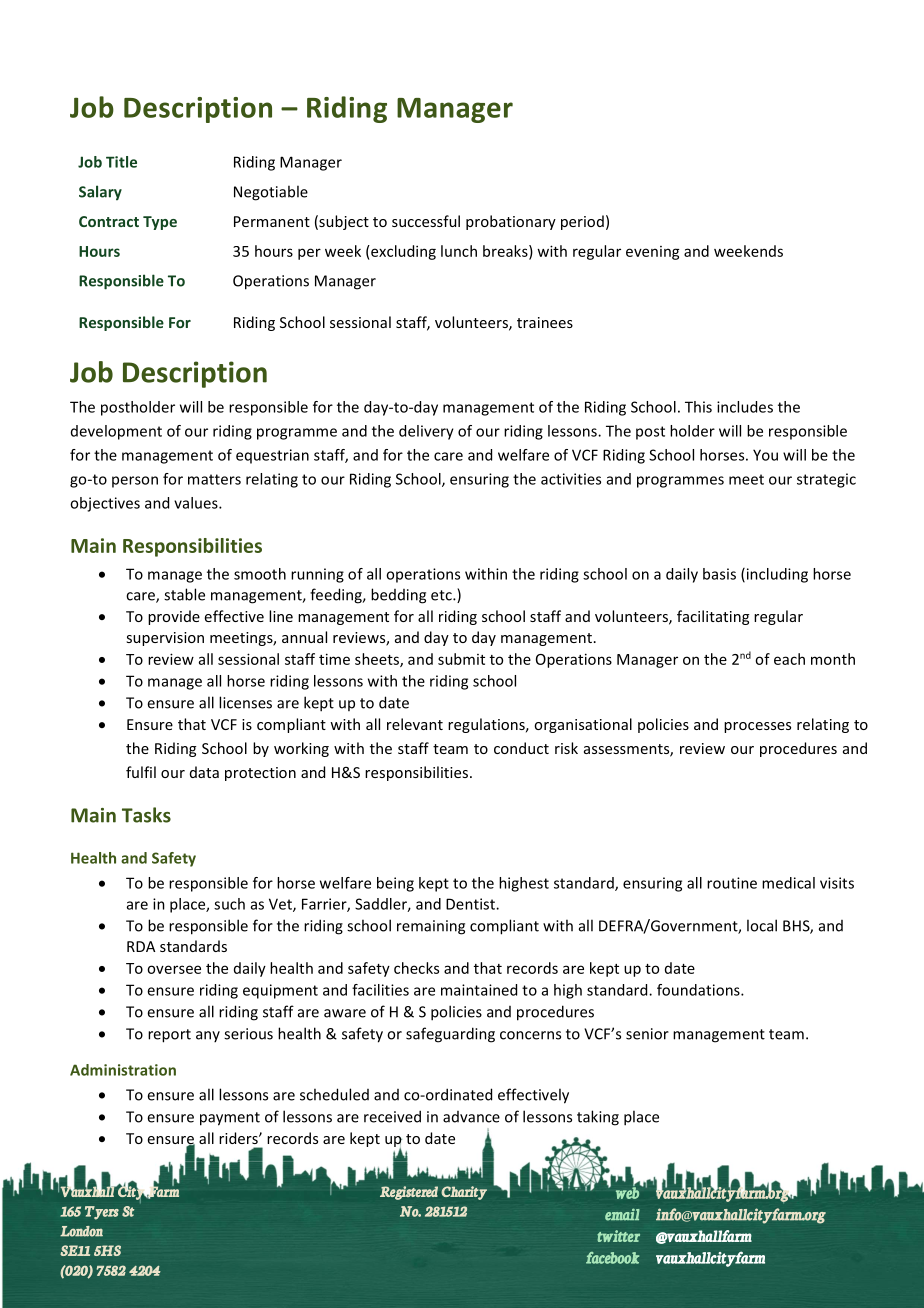 The height and width of the page is (1308, 924). What do you see at coordinates (653, 253) in the page?
I see `evening` at bounding box center [653, 253].
